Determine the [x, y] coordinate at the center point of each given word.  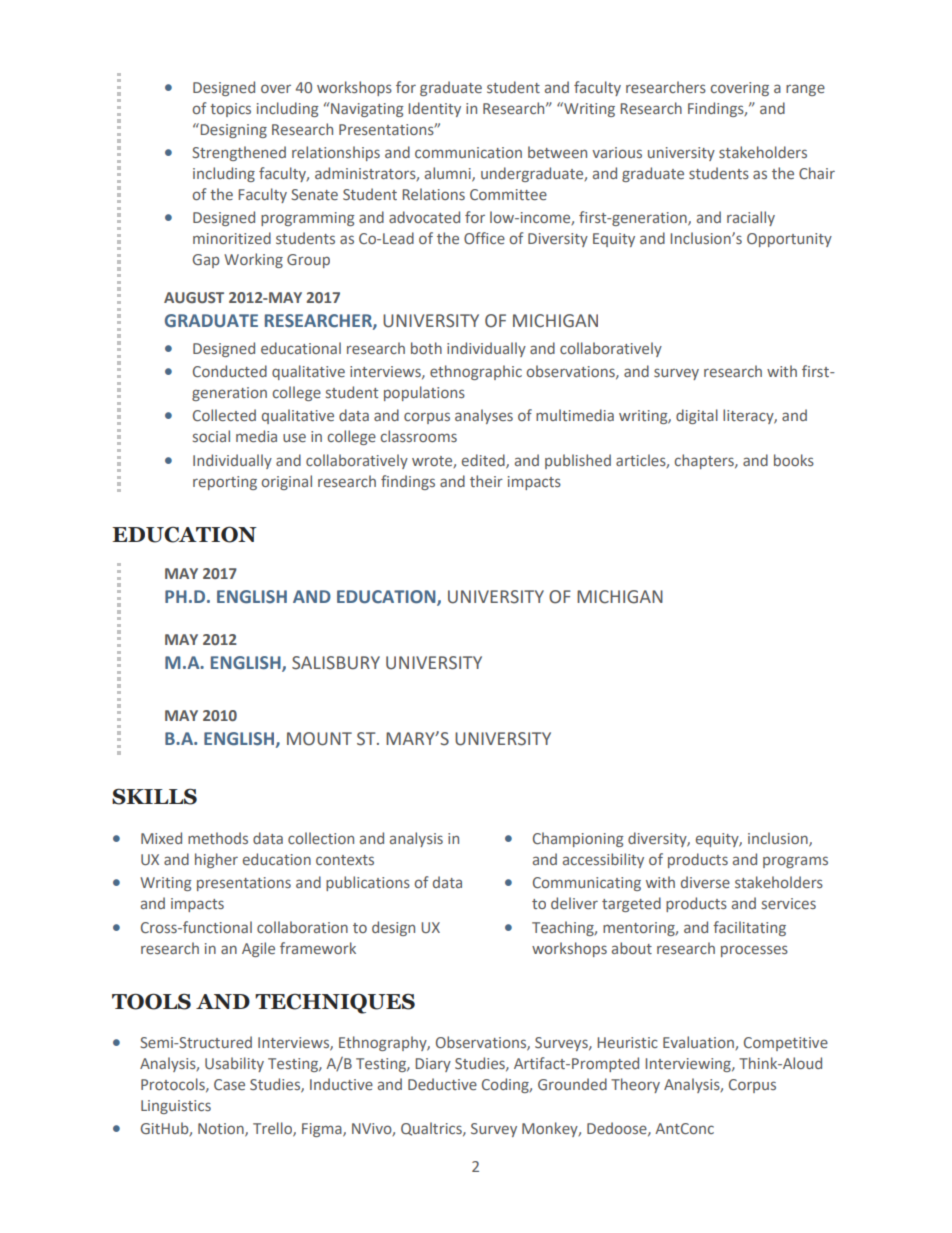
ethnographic [476, 372]
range [805, 90]
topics [230, 110]
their [486, 481]
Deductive [442, 1084]
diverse [705, 882]
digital [697, 416]
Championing [578, 839]
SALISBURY [336, 663]
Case [229, 1084]
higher [216, 860]
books [794, 460]
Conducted [230, 371]
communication [468, 152]
